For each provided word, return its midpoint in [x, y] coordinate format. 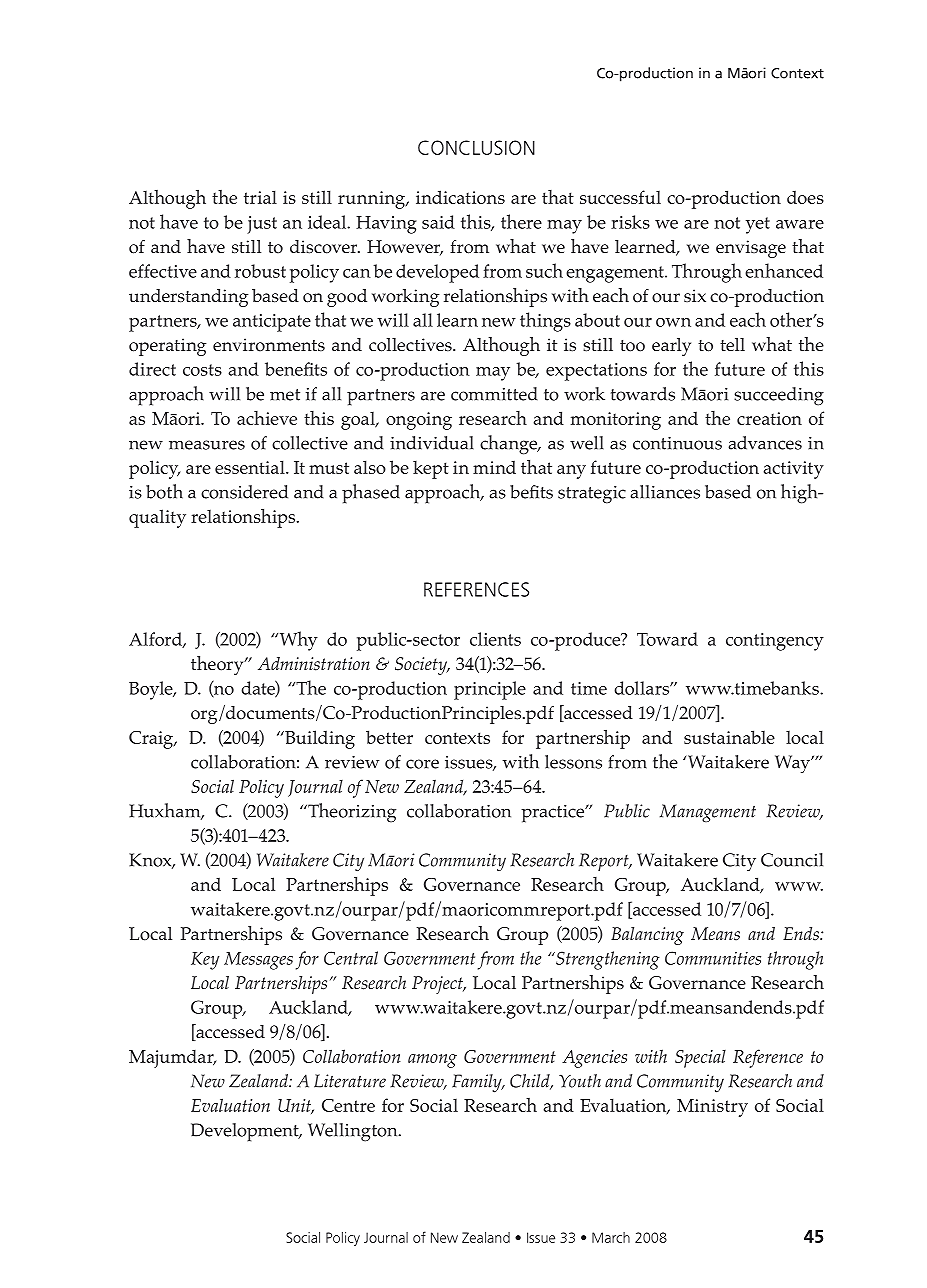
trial [260, 197]
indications [460, 197]
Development [246, 1132]
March [611, 1237]
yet [758, 225]
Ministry [712, 1108]
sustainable [729, 737]
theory [218, 665]
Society [422, 666]
